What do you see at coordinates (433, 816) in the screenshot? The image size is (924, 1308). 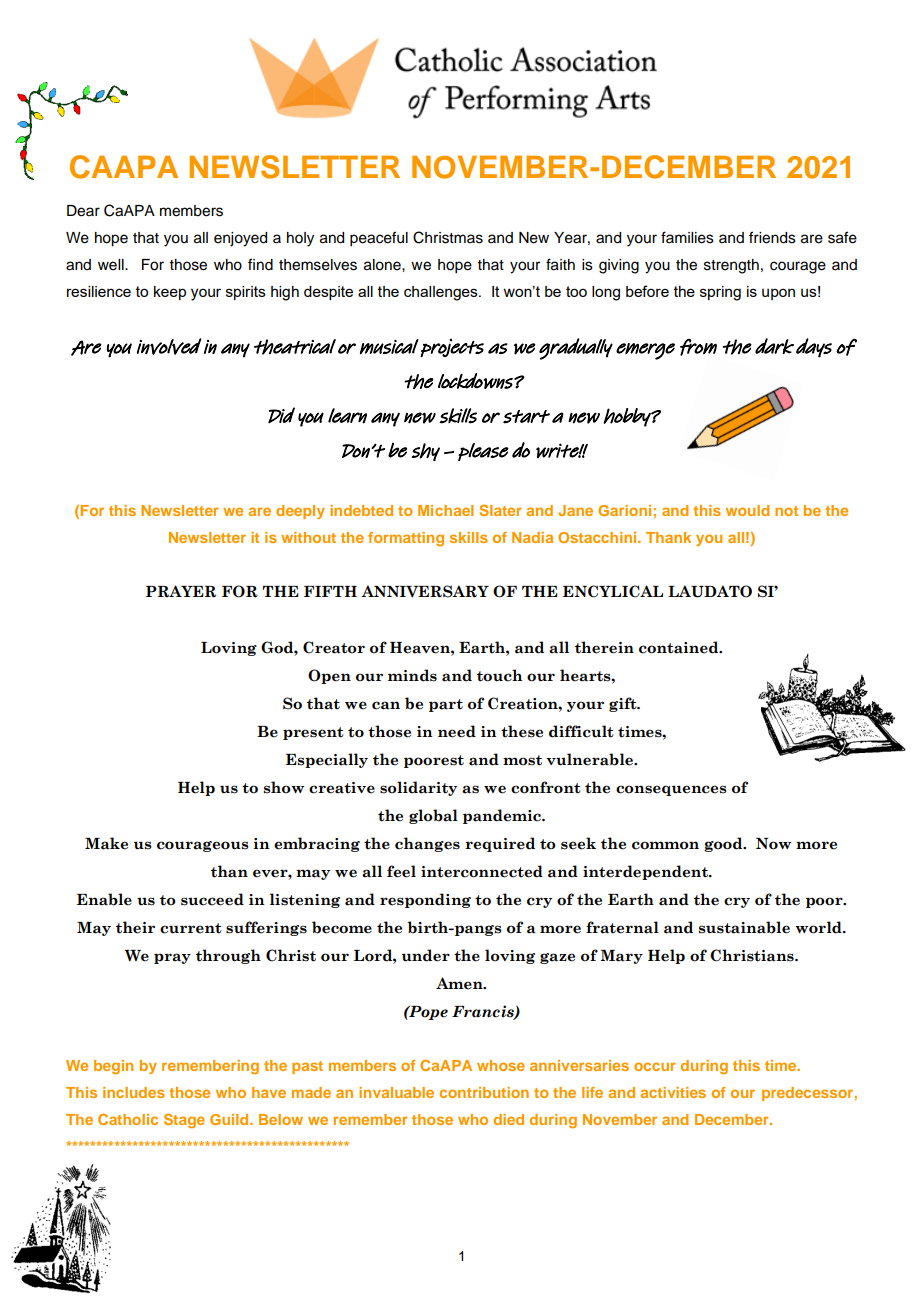 I see `global` at bounding box center [433, 816].
